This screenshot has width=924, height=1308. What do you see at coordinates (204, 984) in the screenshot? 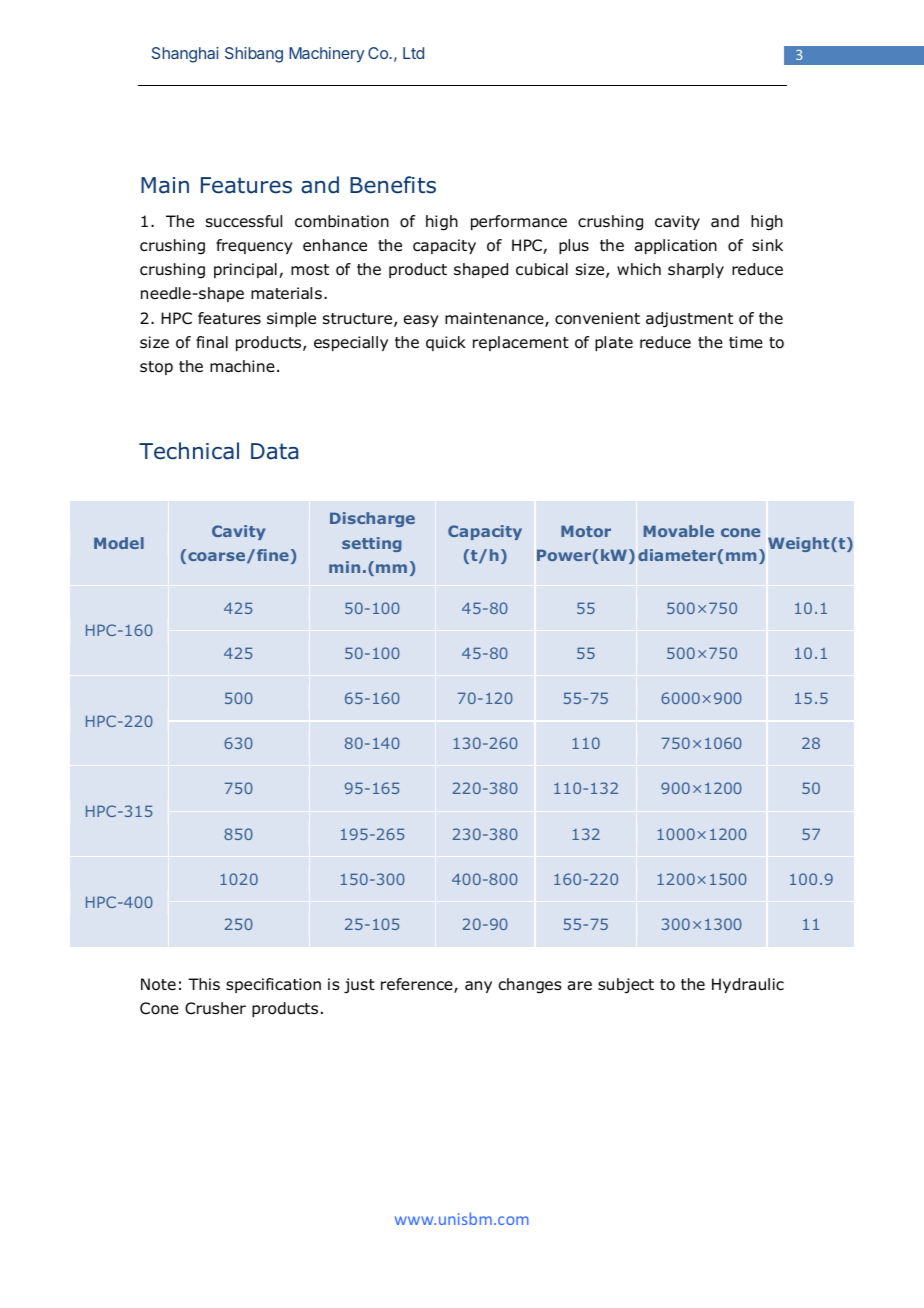
I see `This` at bounding box center [204, 984].
